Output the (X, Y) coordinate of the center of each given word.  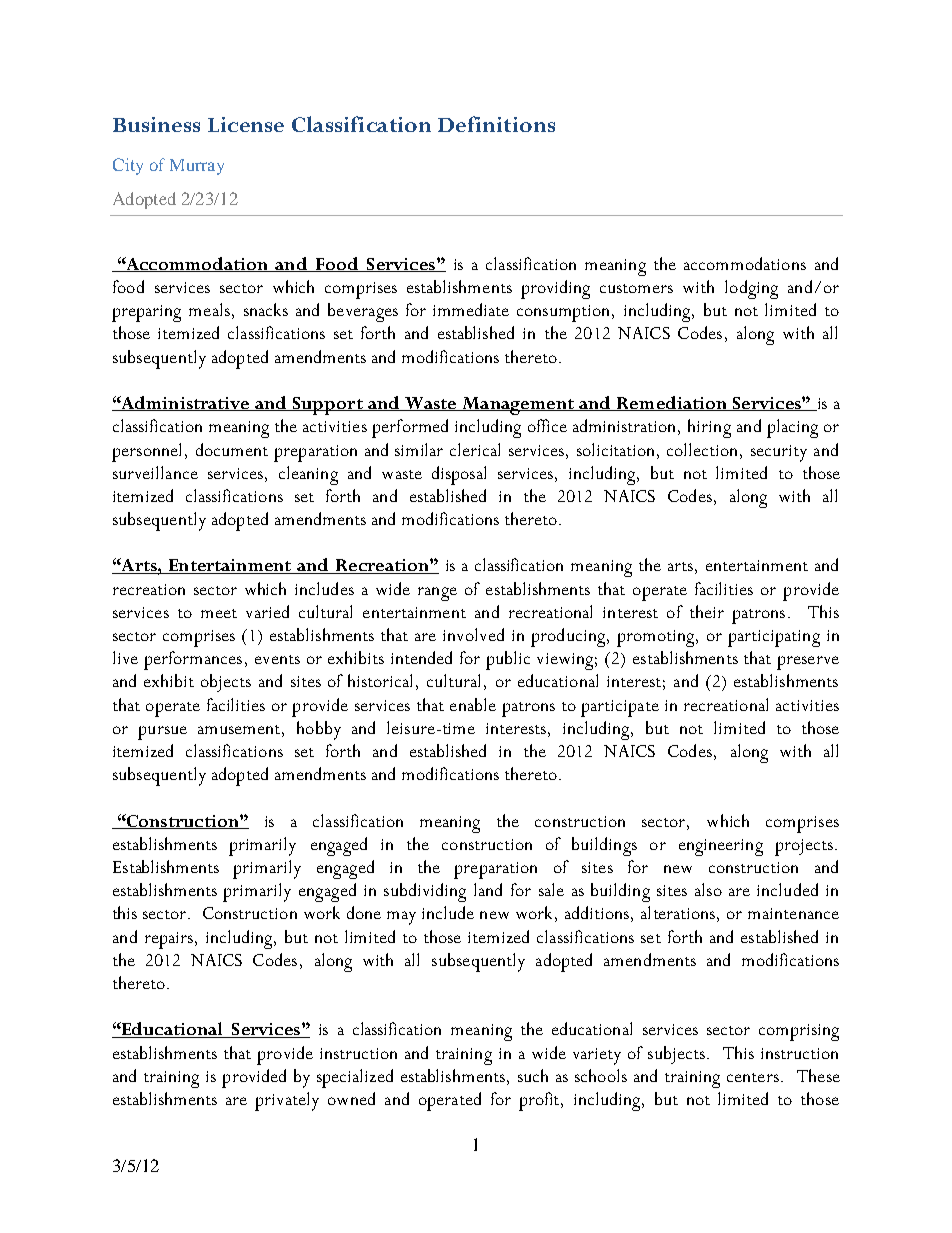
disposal (459, 475)
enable (473, 704)
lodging (751, 289)
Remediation (672, 403)
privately (287, 1101)
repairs (169, 940)
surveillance (155, 472)
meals (209, 309)
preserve (808, 663)
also (708, 889)
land (488, 889)
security (779, 453)
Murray (197, 167)
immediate (471, 309)
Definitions (496, 124)
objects (226, 683)
